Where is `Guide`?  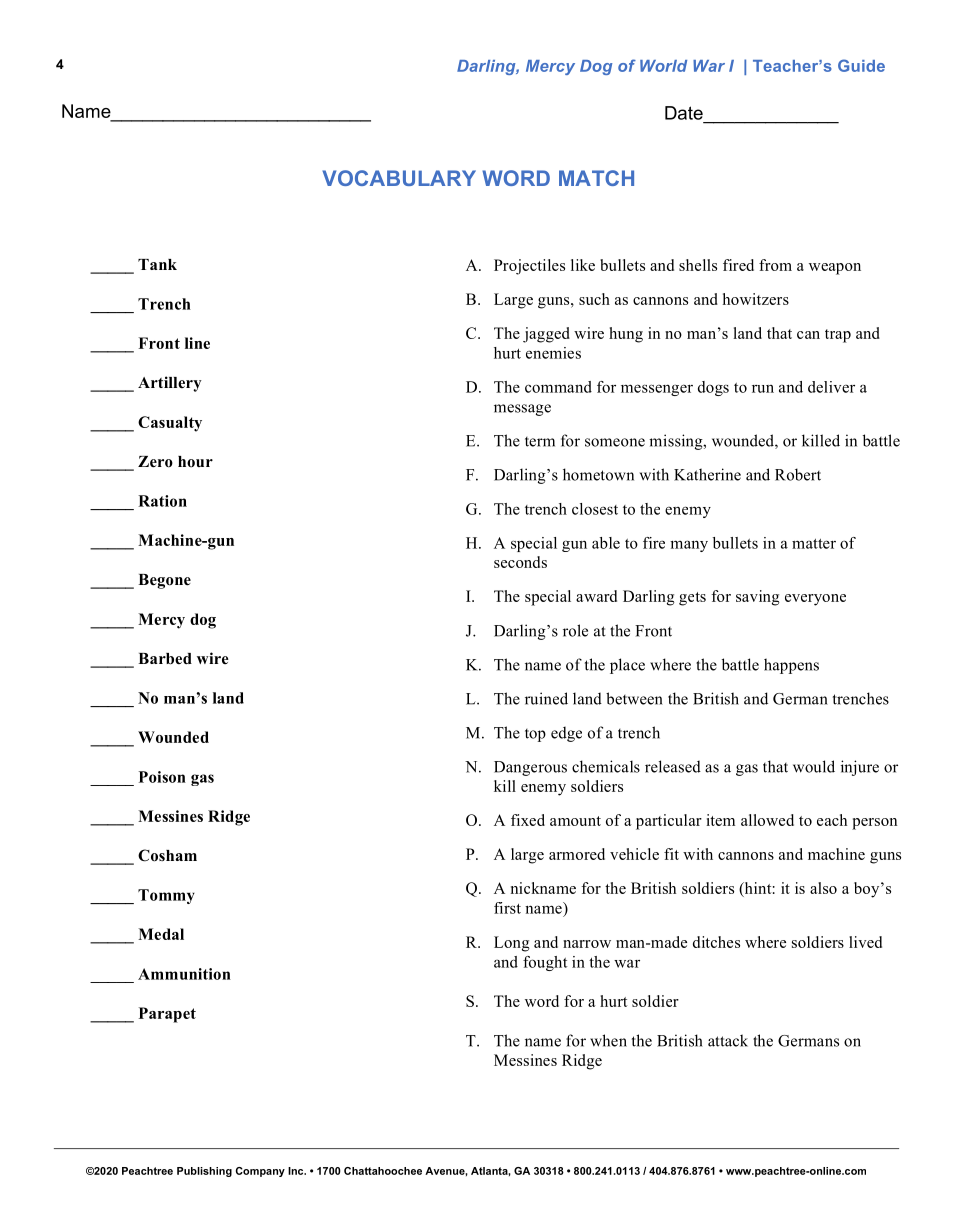
Guide is located at coordinates (861, 65).
